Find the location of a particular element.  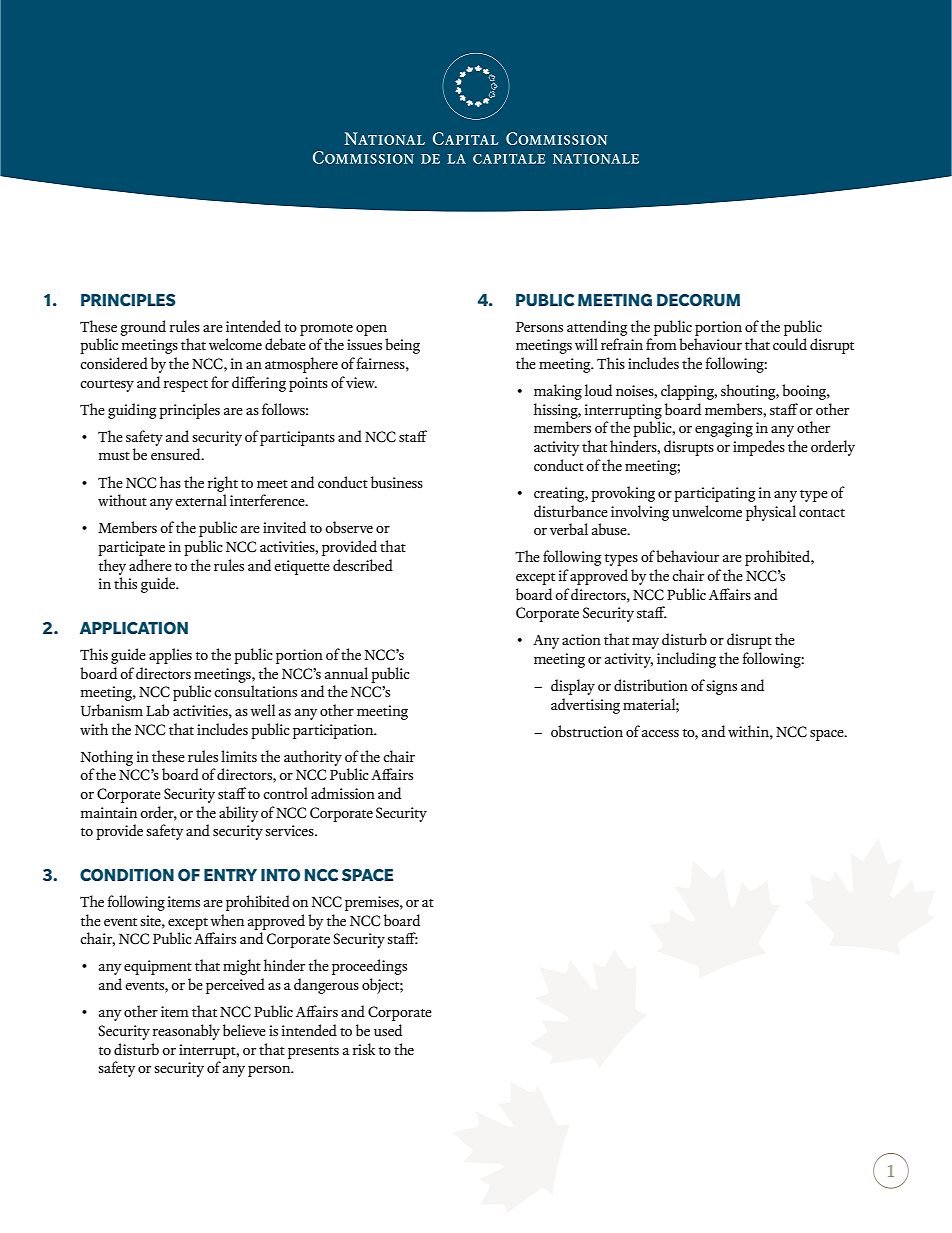

reasonably is located at coordinates (186, 1032).
